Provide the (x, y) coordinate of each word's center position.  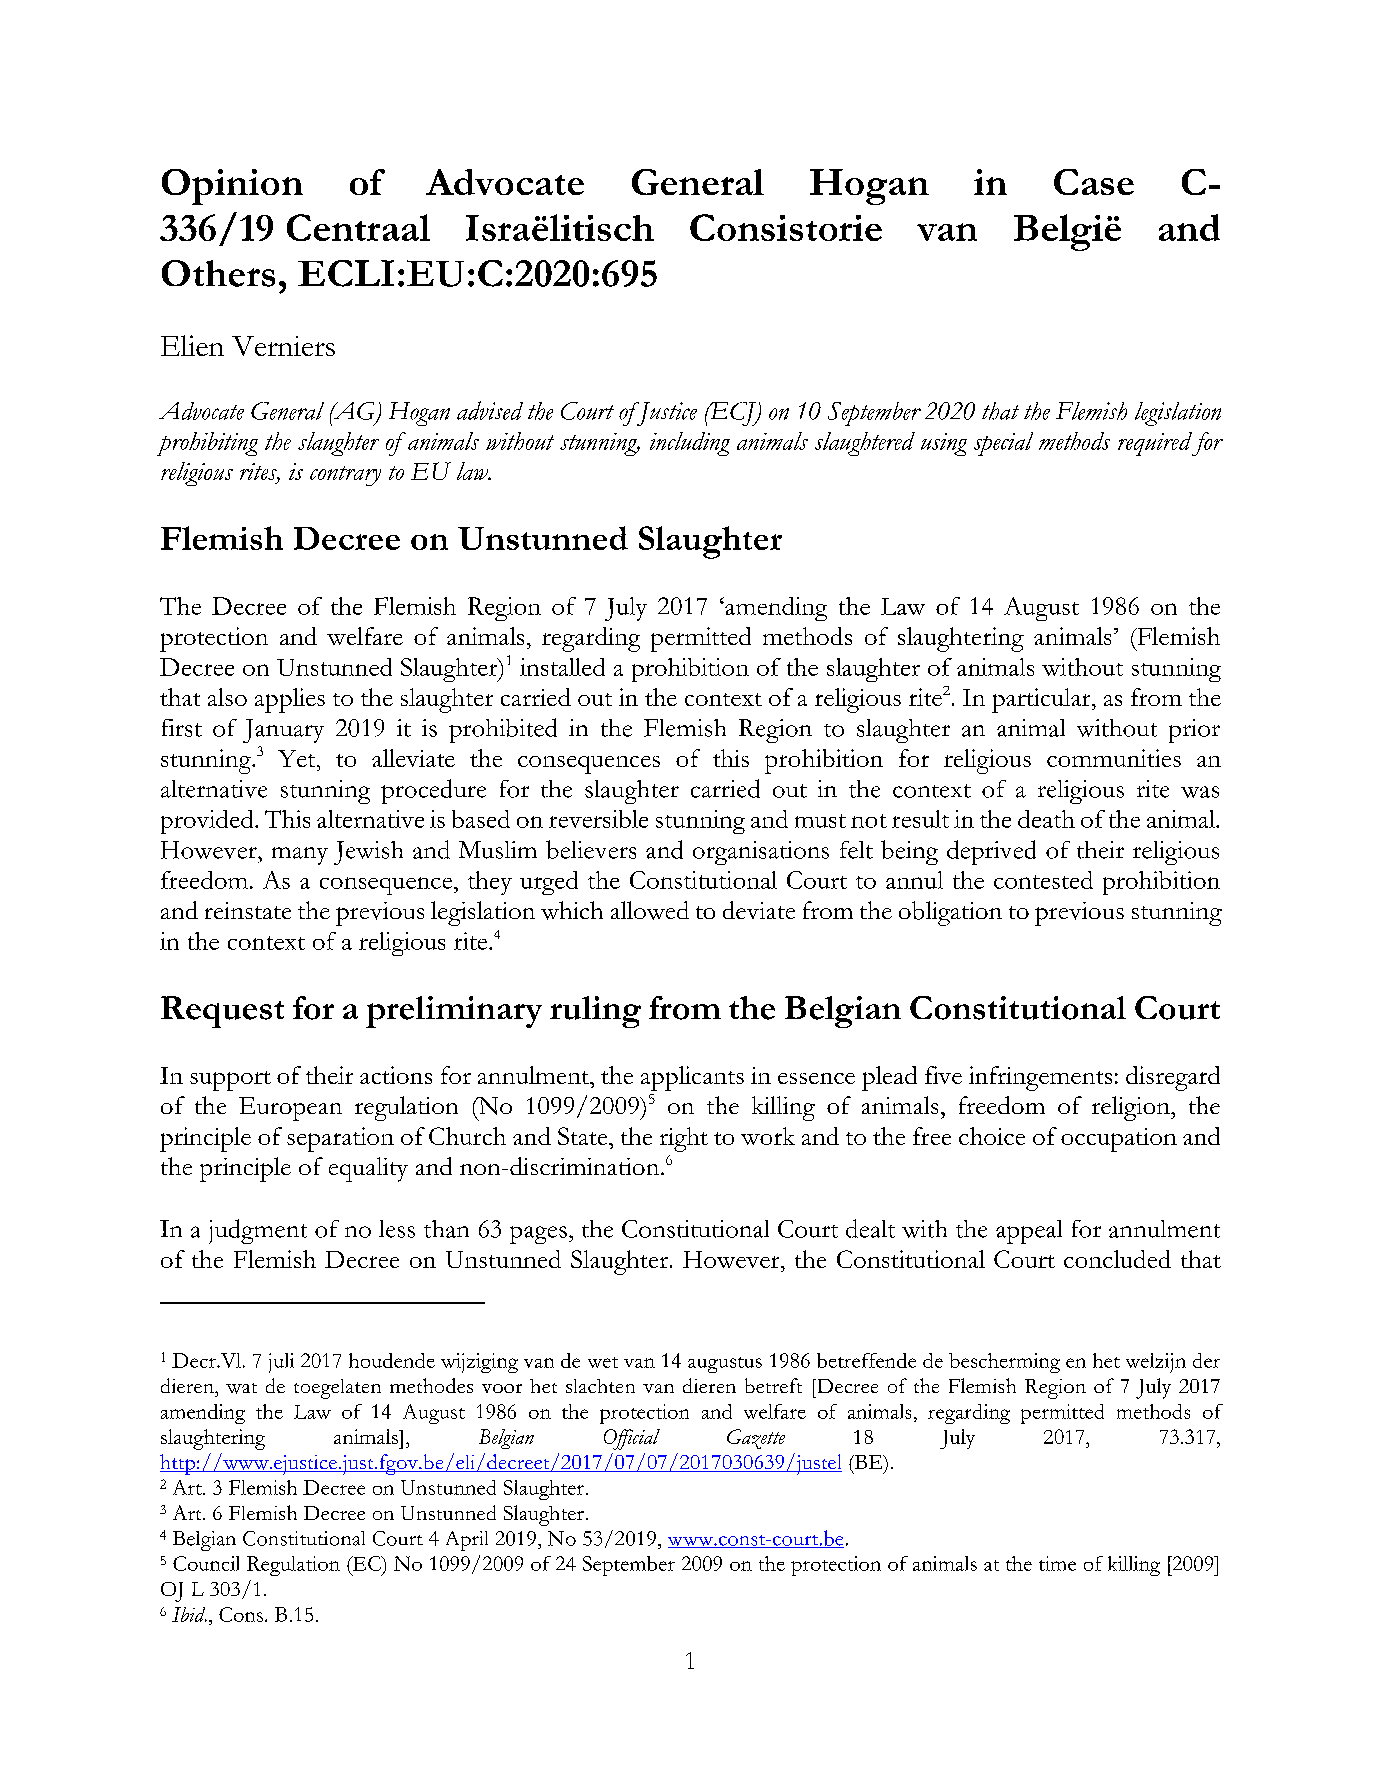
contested (1043, 880)
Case (1094, 182)
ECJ (733, 414)
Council (206, 1563)
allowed (650, 910)
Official (632, 1439)
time (1057, 1563)
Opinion (232, 187)
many (300, 856)
